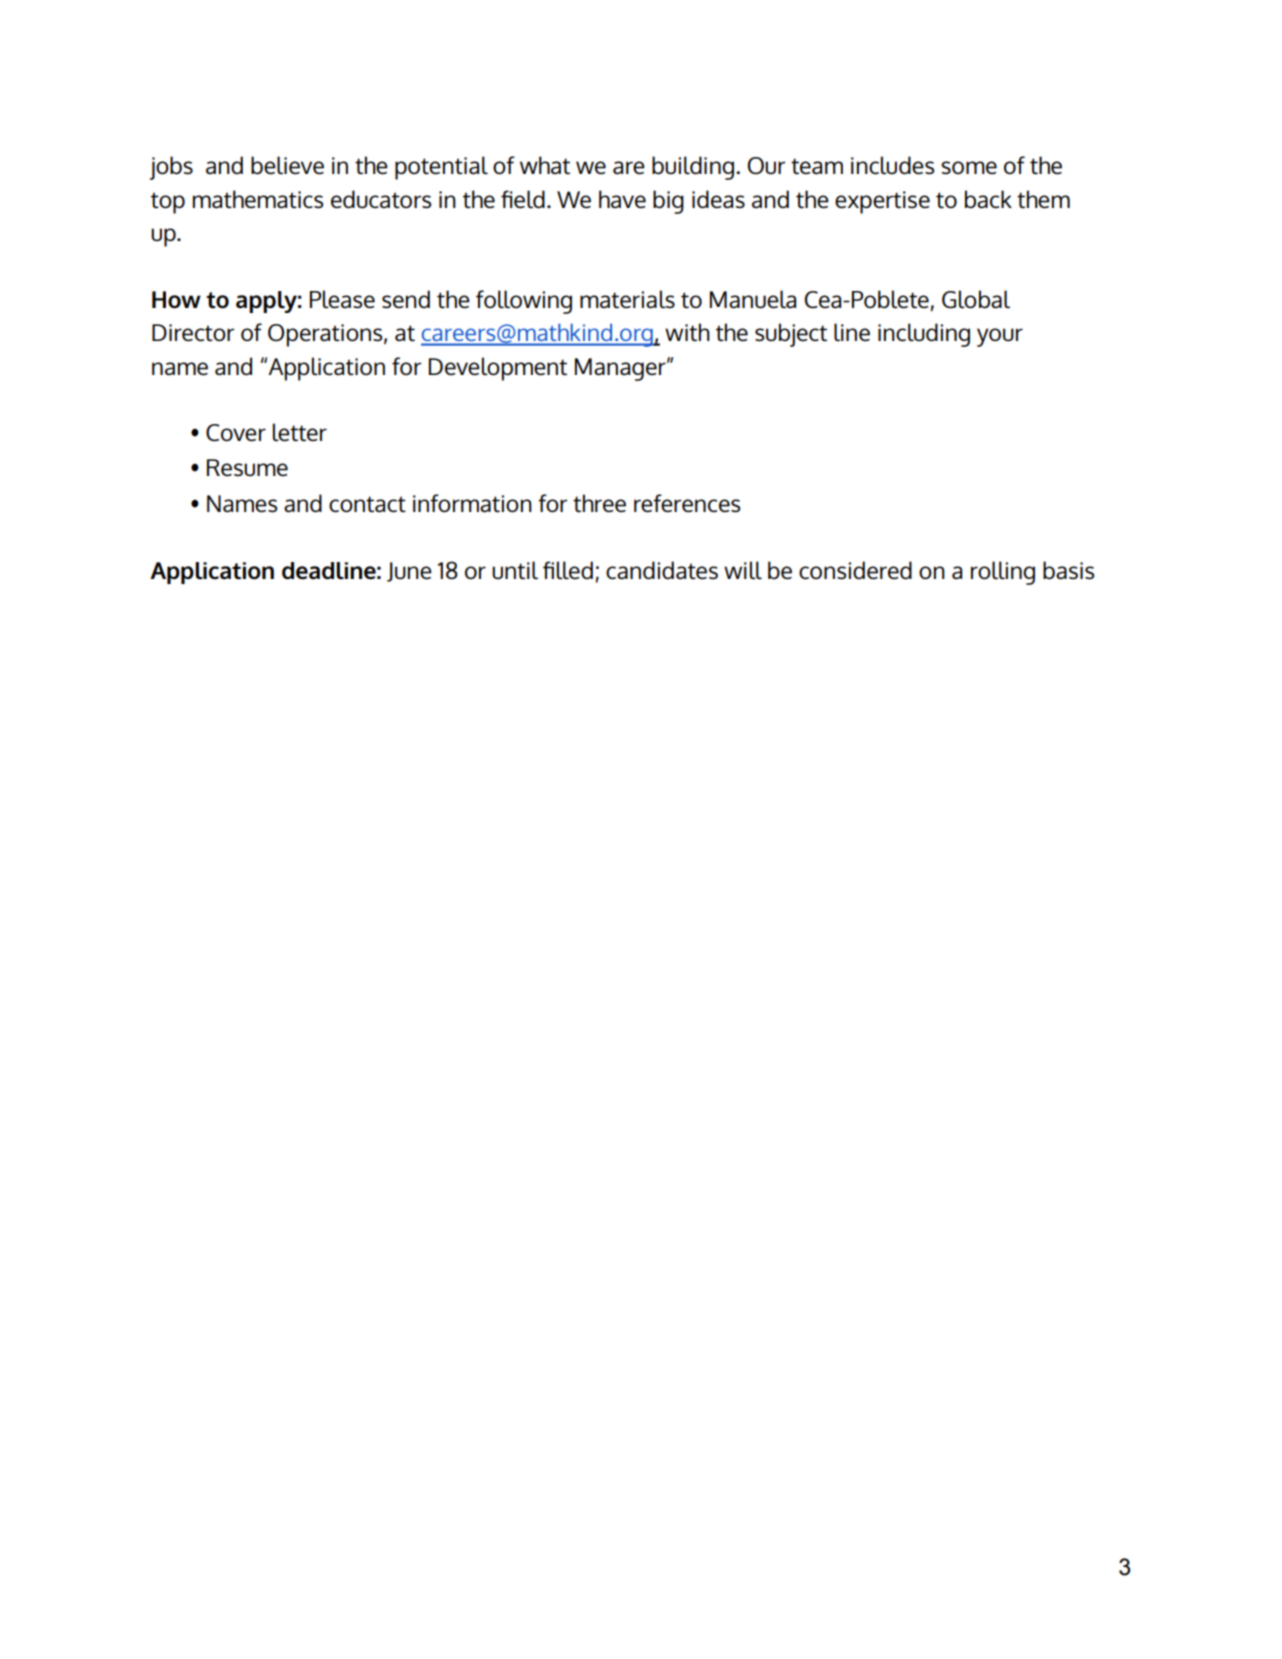  I want to click on letter, so click(300, 432).
